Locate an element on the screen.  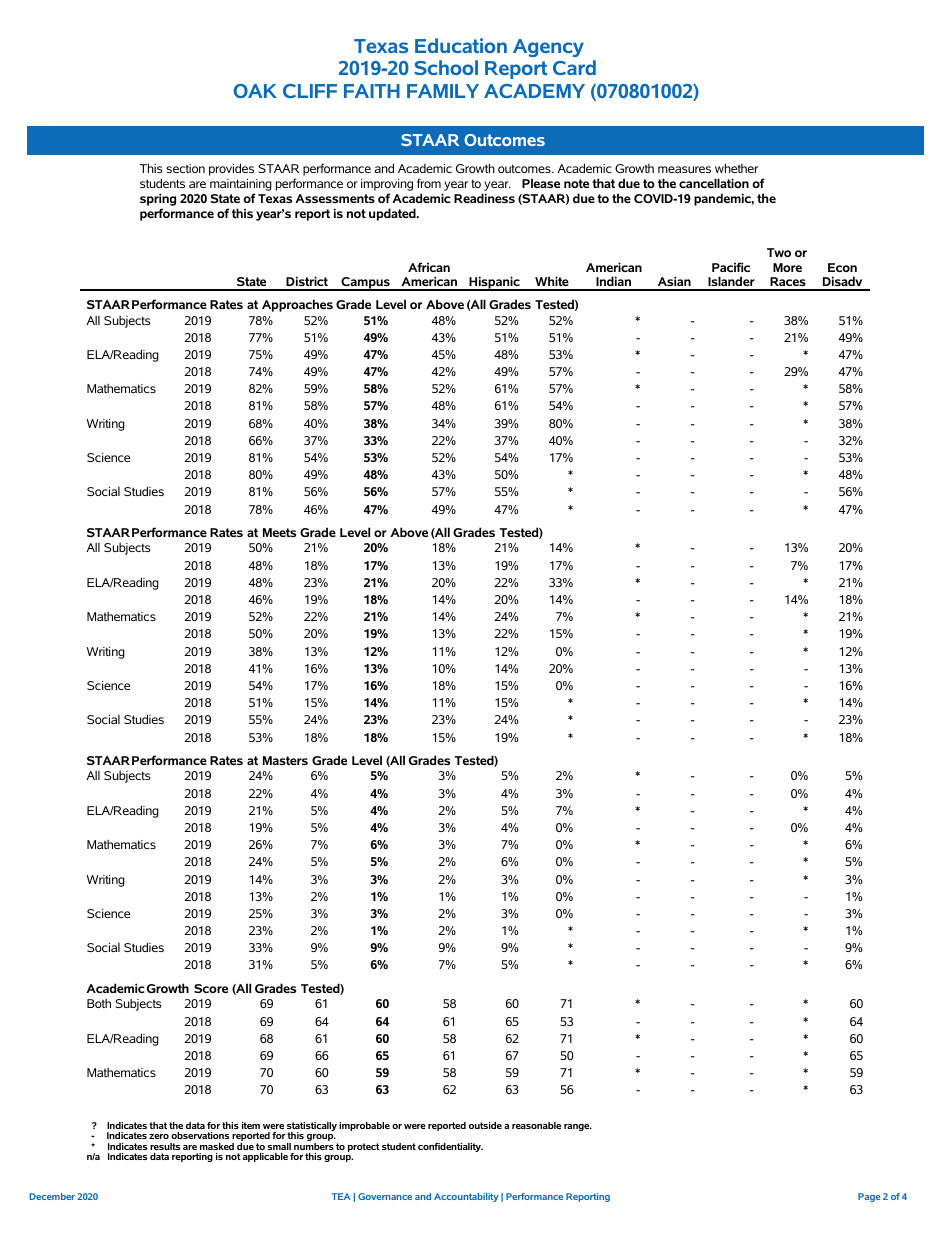
Both is located at coordinates (99, 1003).
